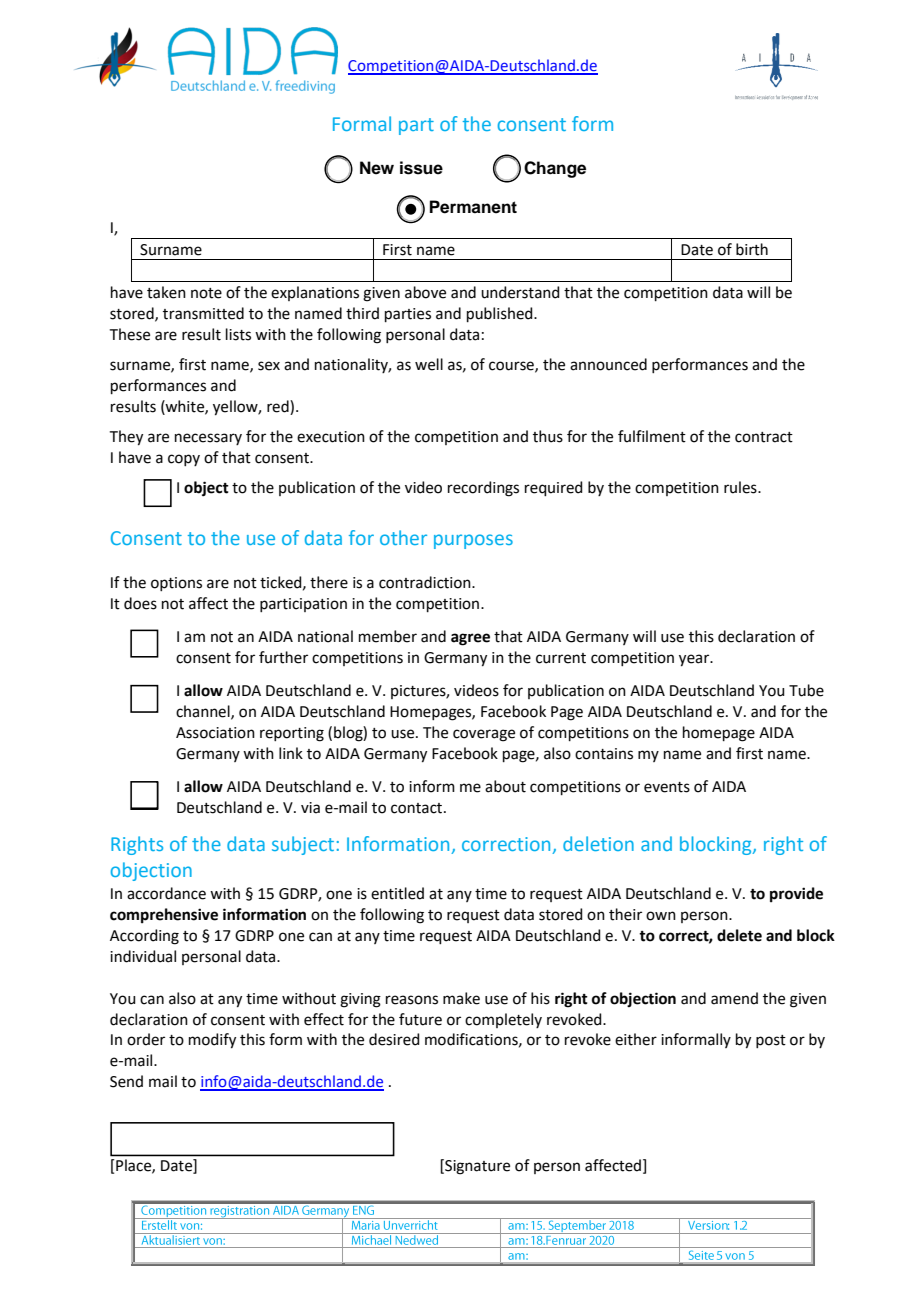  What do you see at coordinates (473, 207) in the screenshot?
I see `Permanent` at bounding box center [473, 207].
